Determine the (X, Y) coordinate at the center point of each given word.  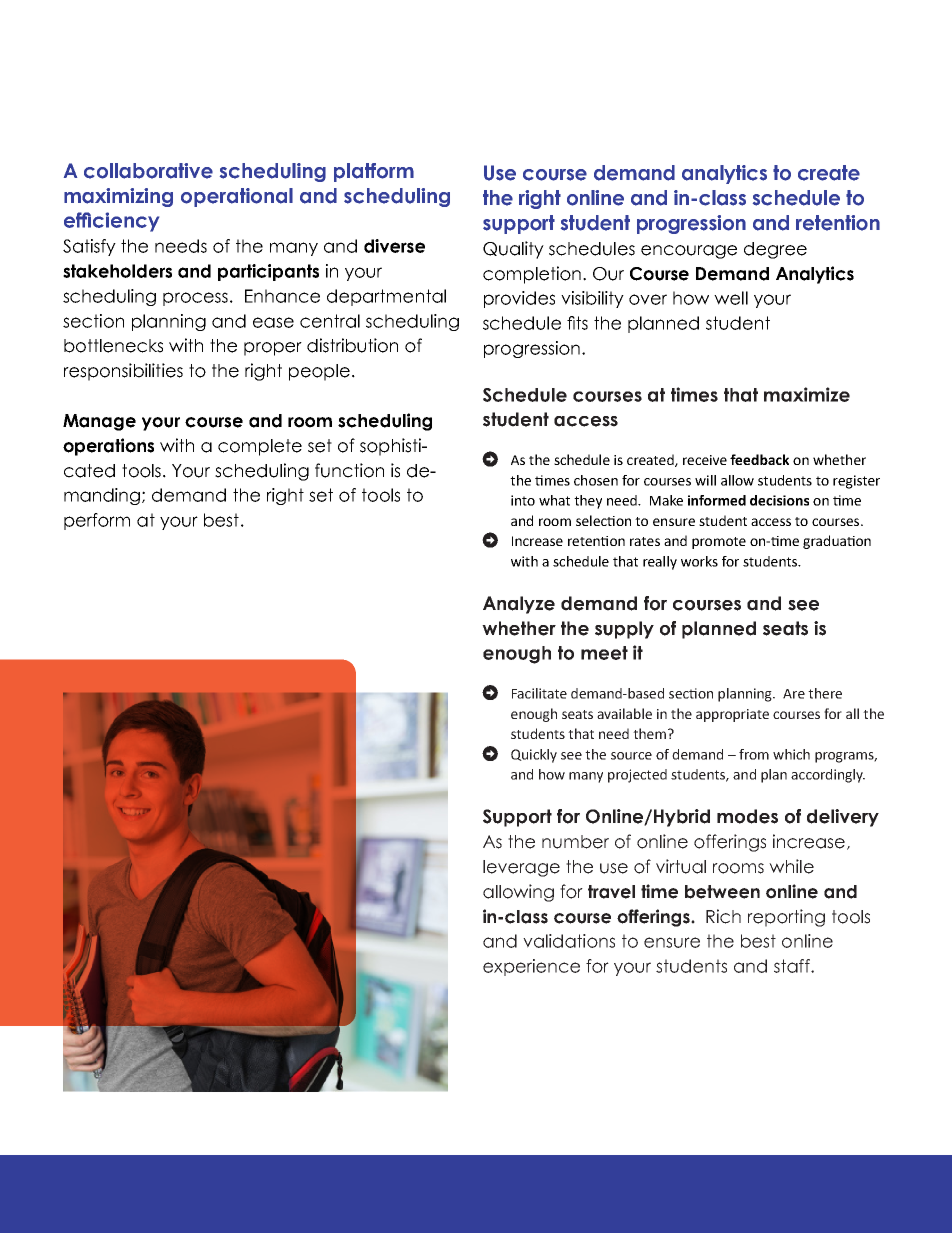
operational (237, 197)
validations (569, 941)
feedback (759, 459)
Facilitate (539, 693)
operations (108, 447)
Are (794, 694)
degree (775, 250)
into (523, 500)
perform (97, 521)
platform (374, 172)
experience (531, 967)
